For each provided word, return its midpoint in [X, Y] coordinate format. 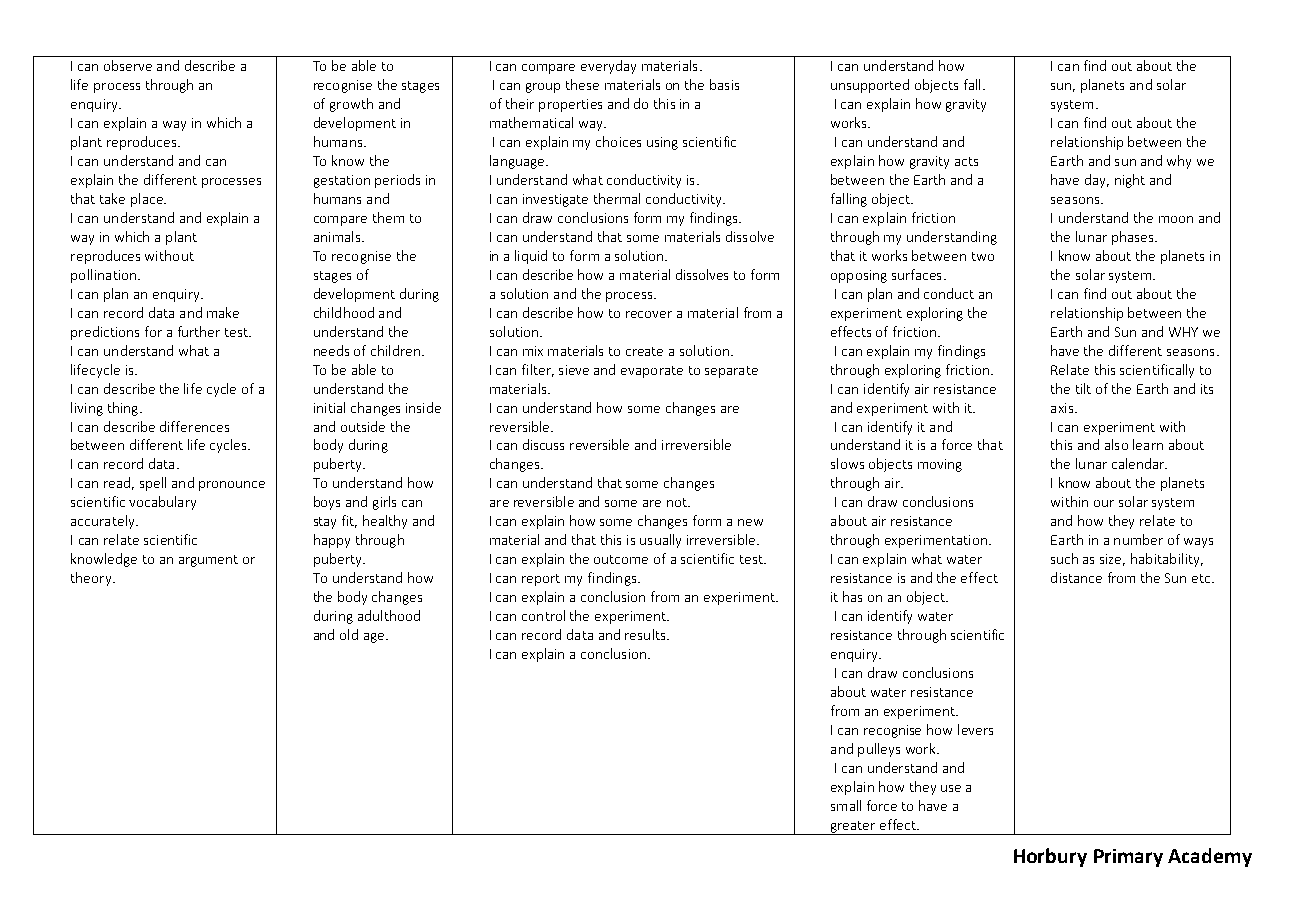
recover [649, 314]
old [349, 634]
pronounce [232, 486]
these [582, 84]
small [846, 805]
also [1116, 444]
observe [128, 65]
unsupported [870, 86]
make [223, 312]
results [646, 634]
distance [1076, 577]
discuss [543, 444]
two [983, 256]
